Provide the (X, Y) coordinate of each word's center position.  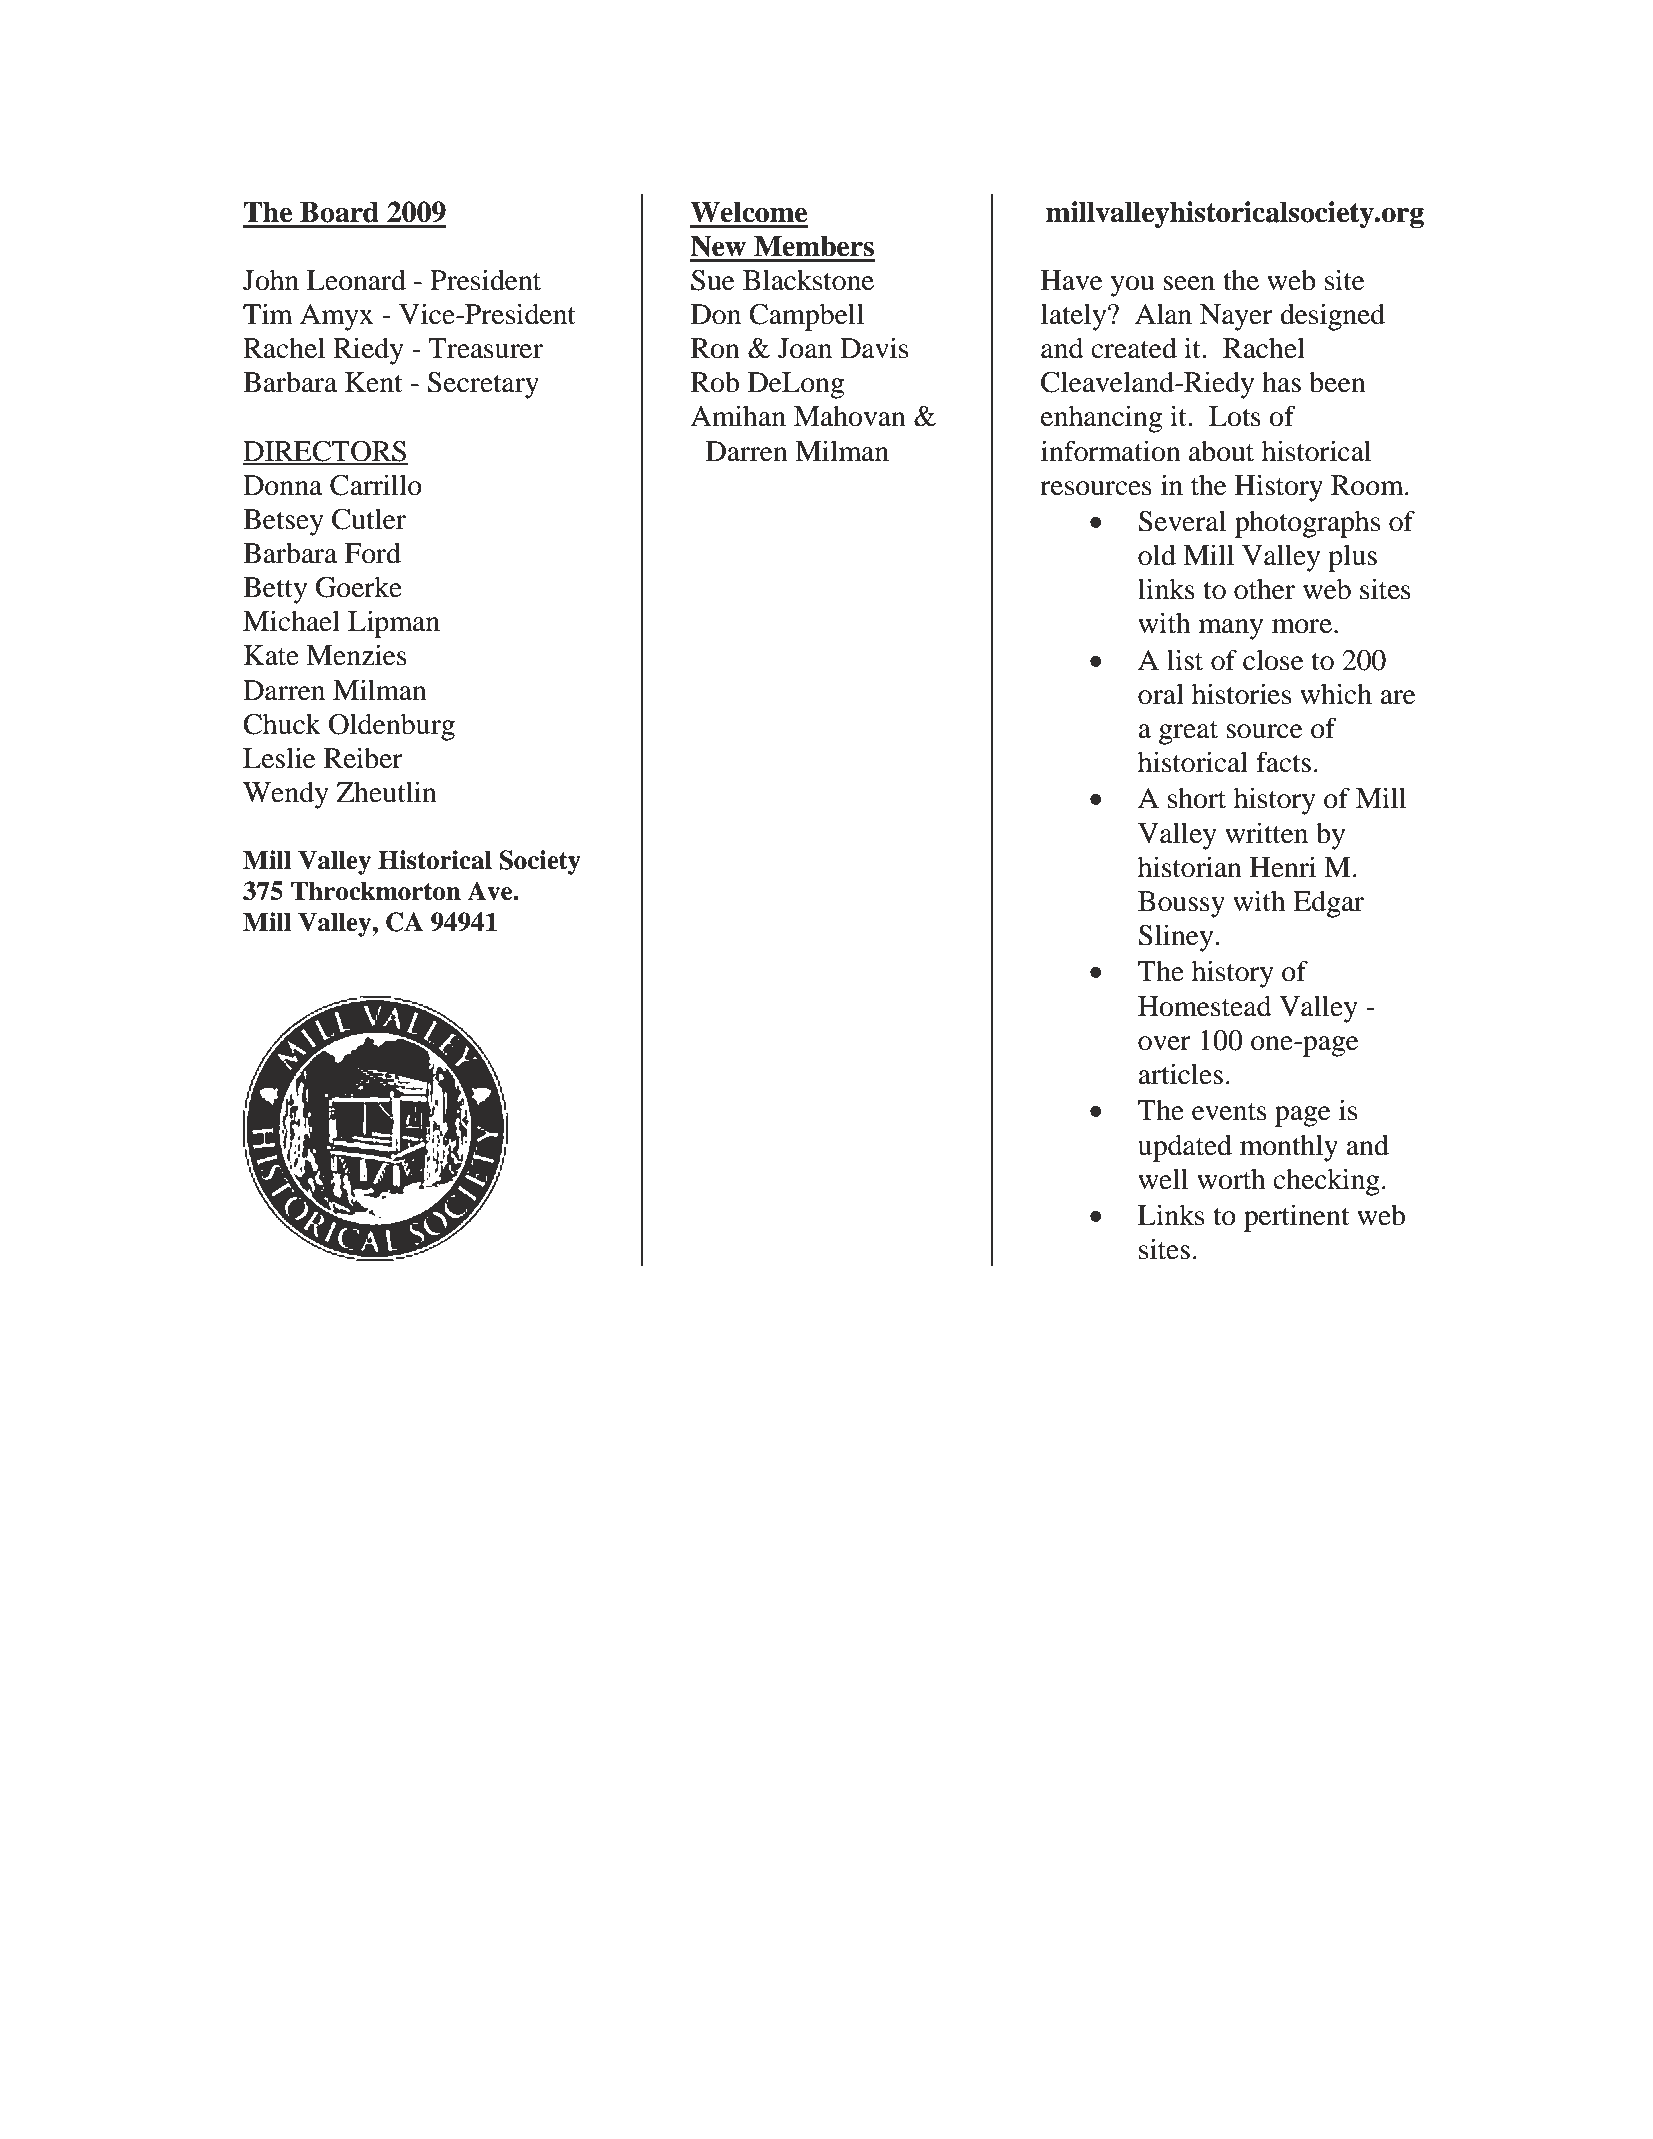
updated (1185, 1148)
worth (1231, 1179)
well (1163, 1179)
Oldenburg (392, 727)
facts (1283, 762)
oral (1161, 694)
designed (1332, 317)
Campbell (806, 317)
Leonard (356, 280)
